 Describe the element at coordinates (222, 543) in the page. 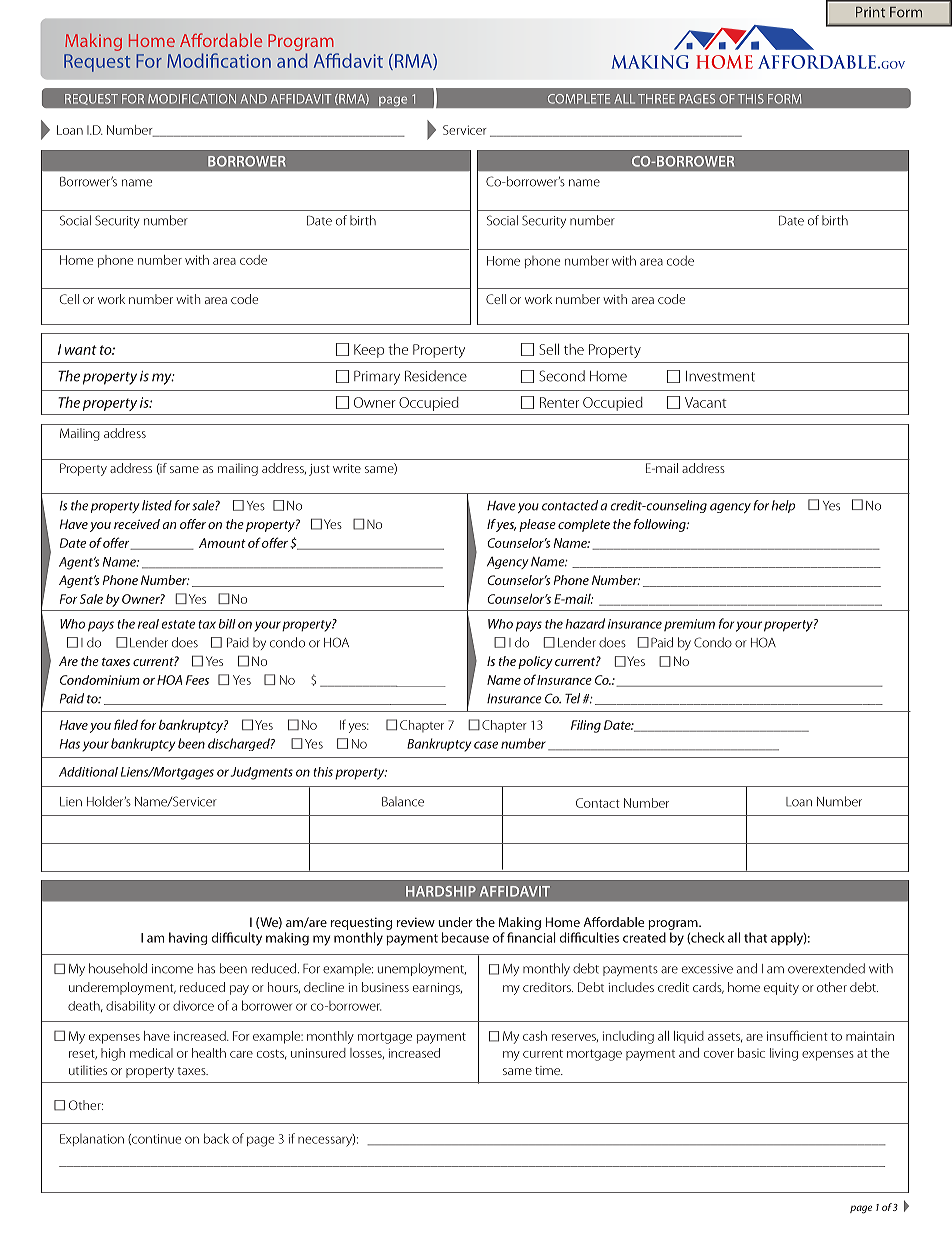

I see `Amount` at that location.
